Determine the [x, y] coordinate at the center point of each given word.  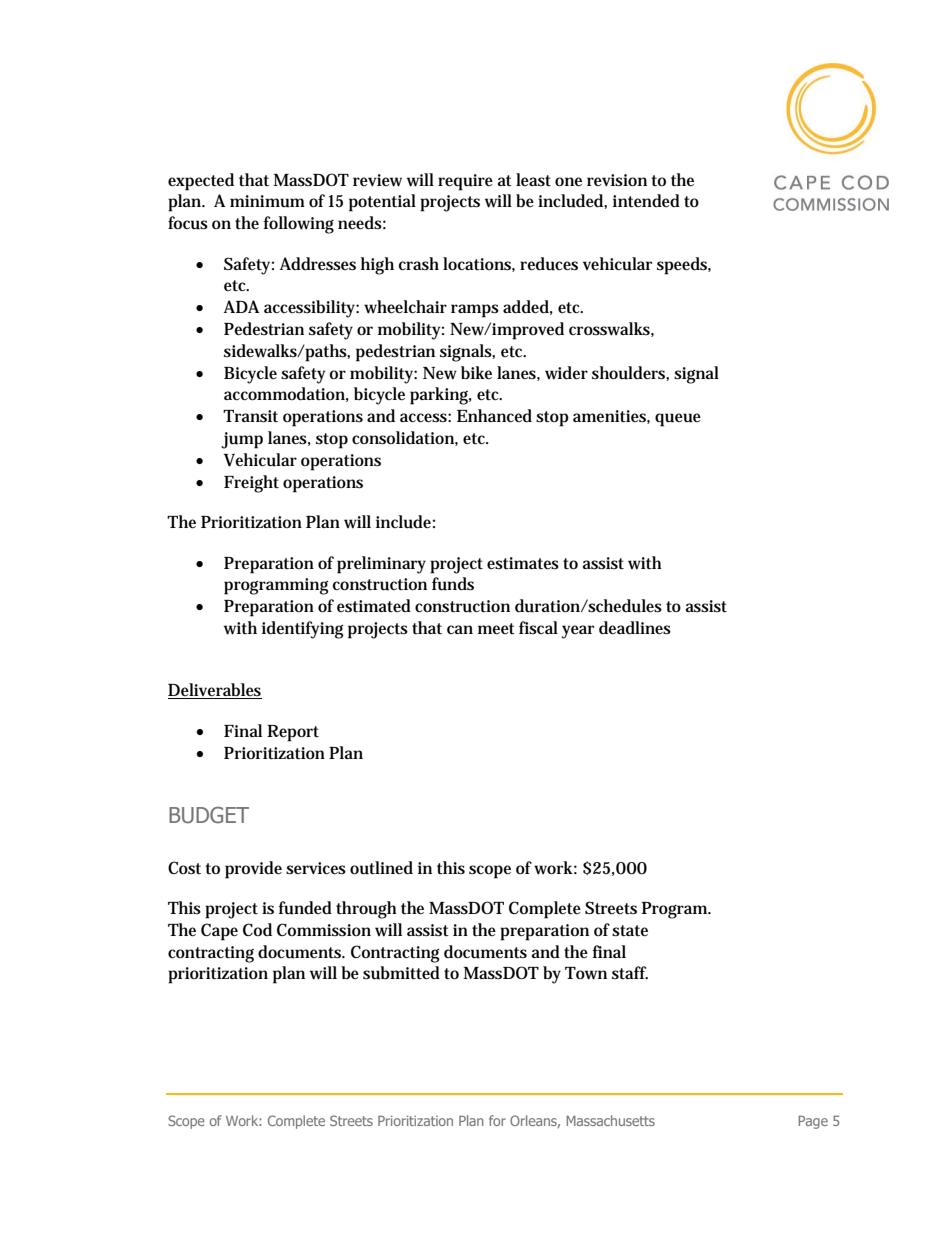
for [497, 1120]
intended [646, 201]
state [630, 931]
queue [678, 420]
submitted [401, 973]
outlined [381, 868]
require [465, 182]
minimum [267, 201]
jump [242, 440]
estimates [523, 563]
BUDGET [209, 815]
